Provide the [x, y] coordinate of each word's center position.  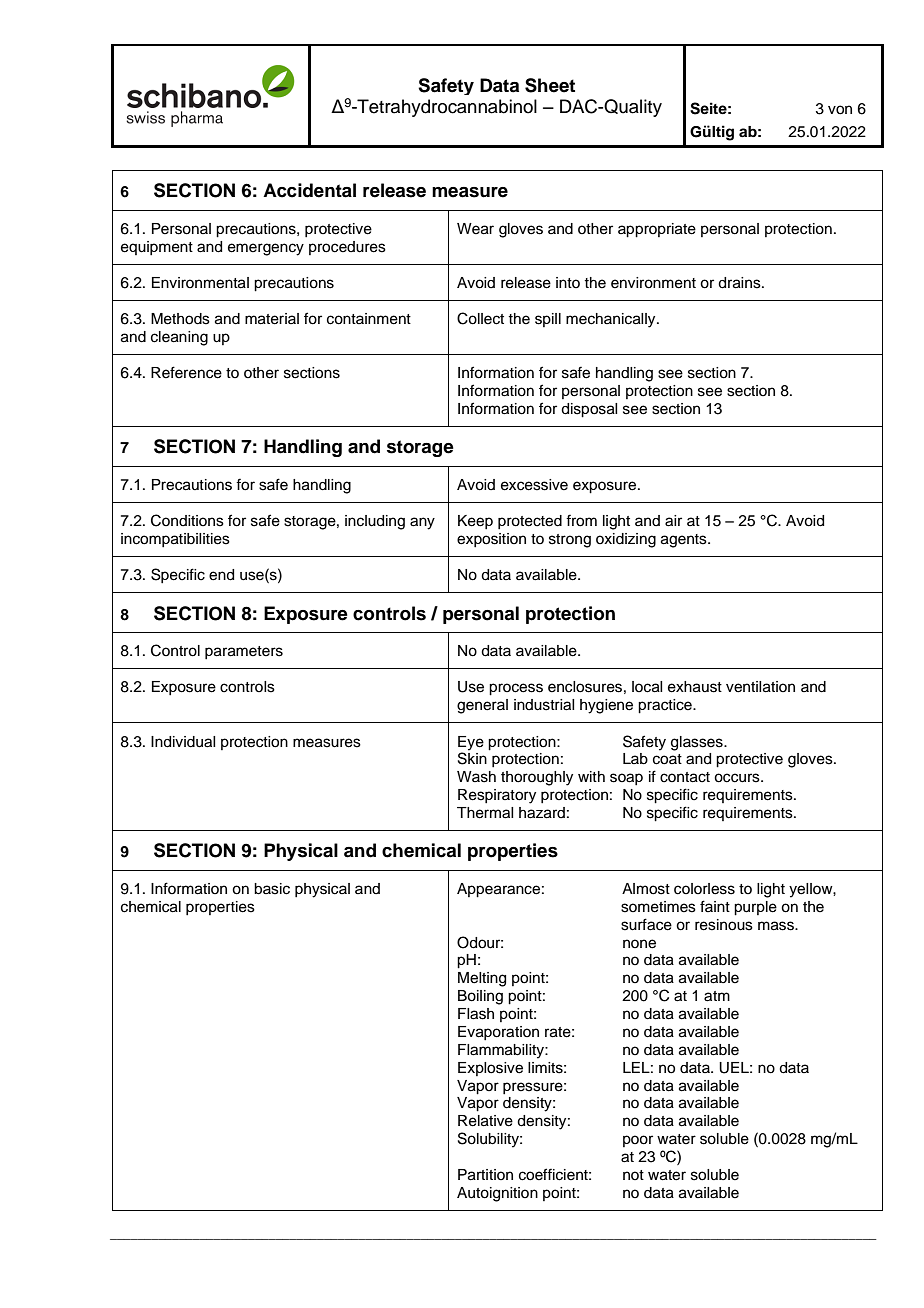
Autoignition [497, 1194]
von [840, 110]
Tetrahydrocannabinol [446, 108]
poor [638, 1141]
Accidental [309, 190]
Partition [485, 1175]
